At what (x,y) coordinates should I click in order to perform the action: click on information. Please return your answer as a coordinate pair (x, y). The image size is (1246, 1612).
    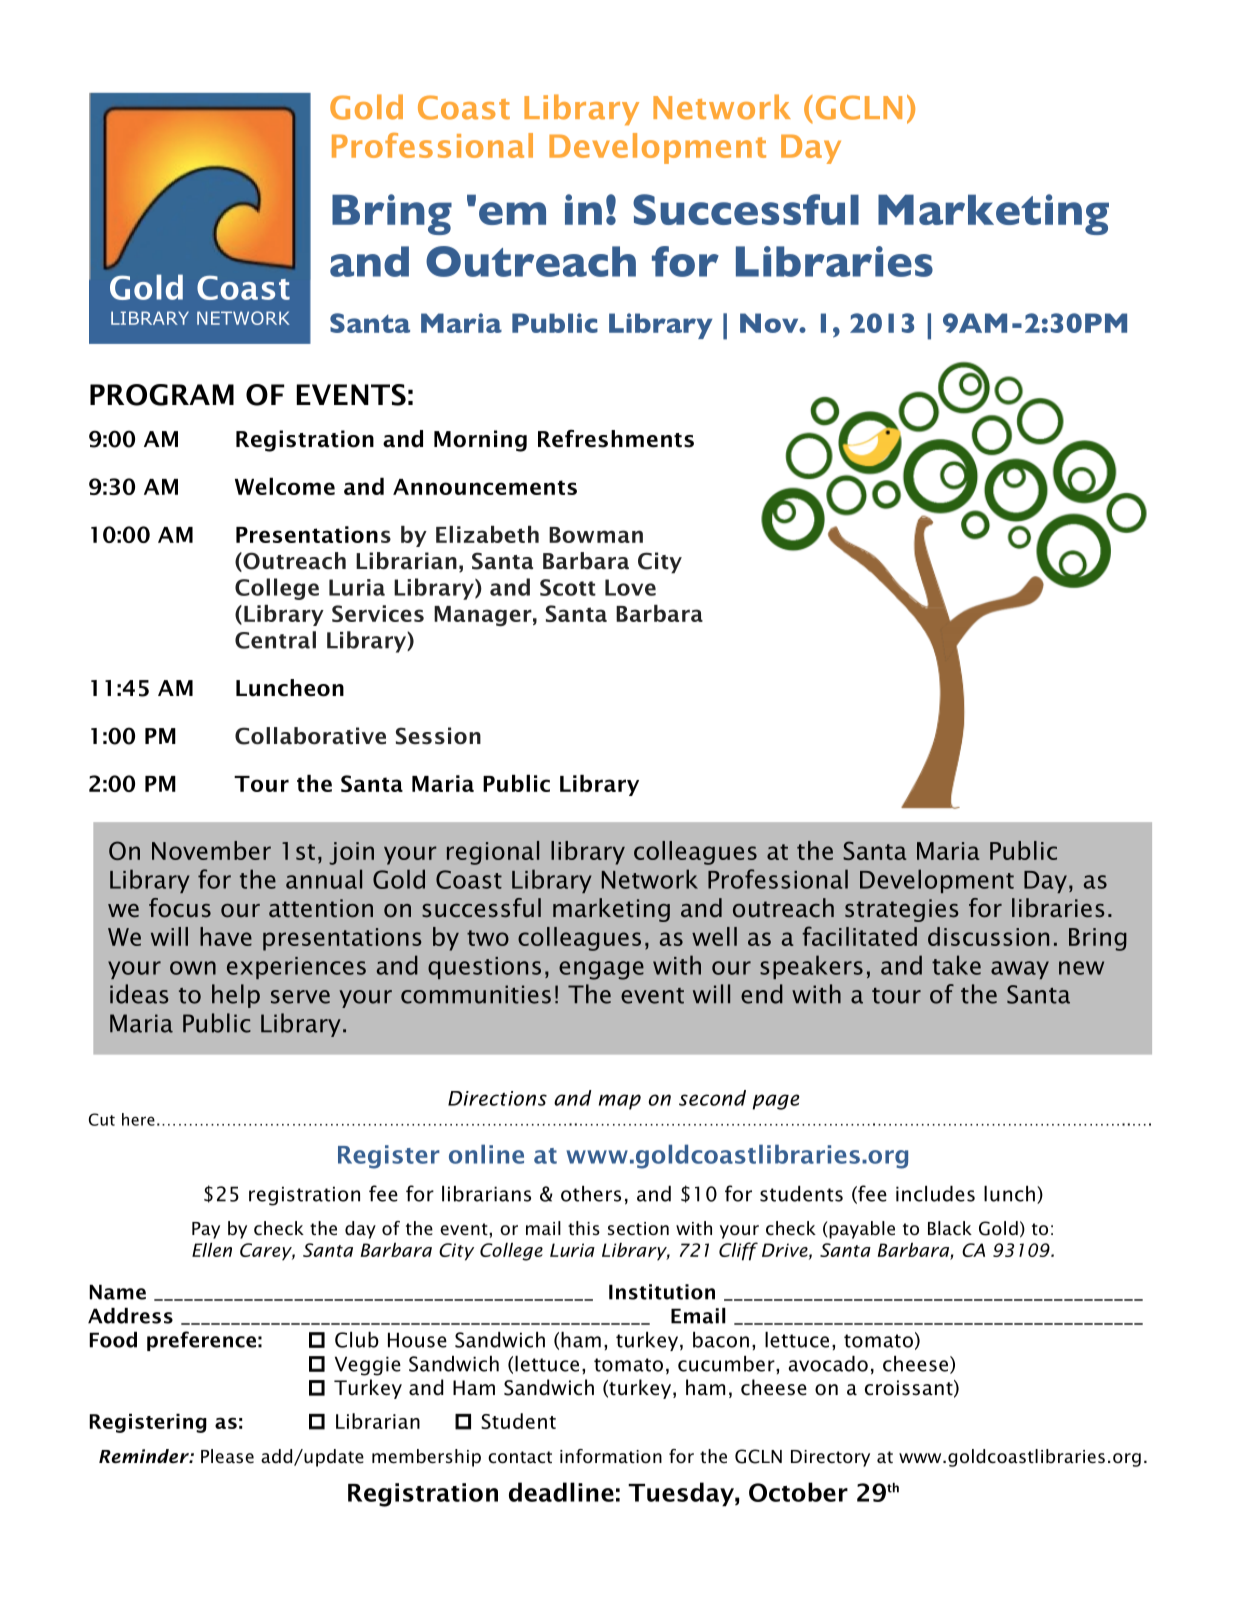
    Looking at the image, I should click on (611, 1456).
